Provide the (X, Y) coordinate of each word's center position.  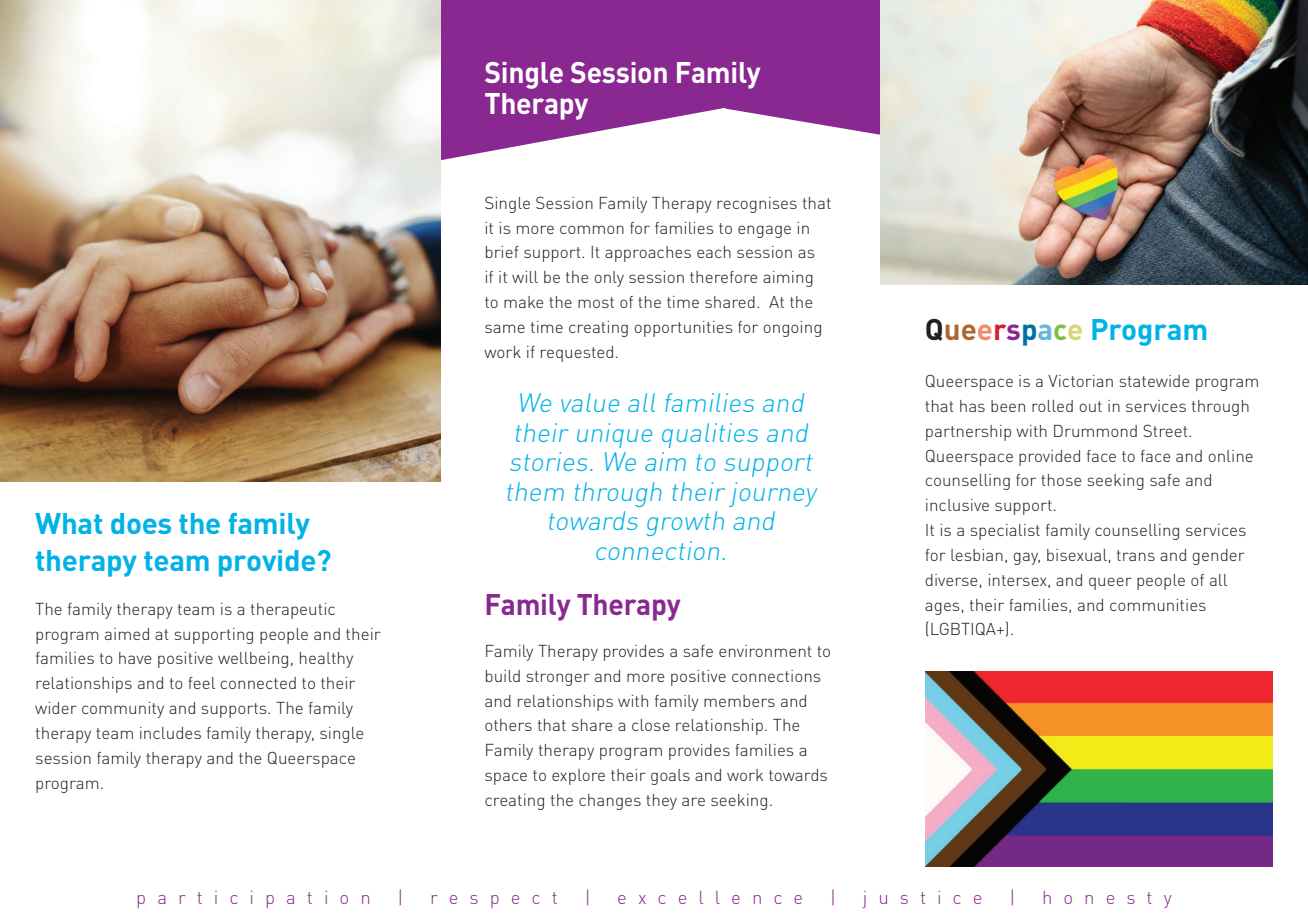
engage (764, 231)
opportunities (683, 329)
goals (670, 777)
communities (1158, 605)
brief (502, 252)
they (661, 802)
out (1090, 406)
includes (170, 733)
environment (765, 651)
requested (577, 354)
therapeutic (293, 611)
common (592, 229)
